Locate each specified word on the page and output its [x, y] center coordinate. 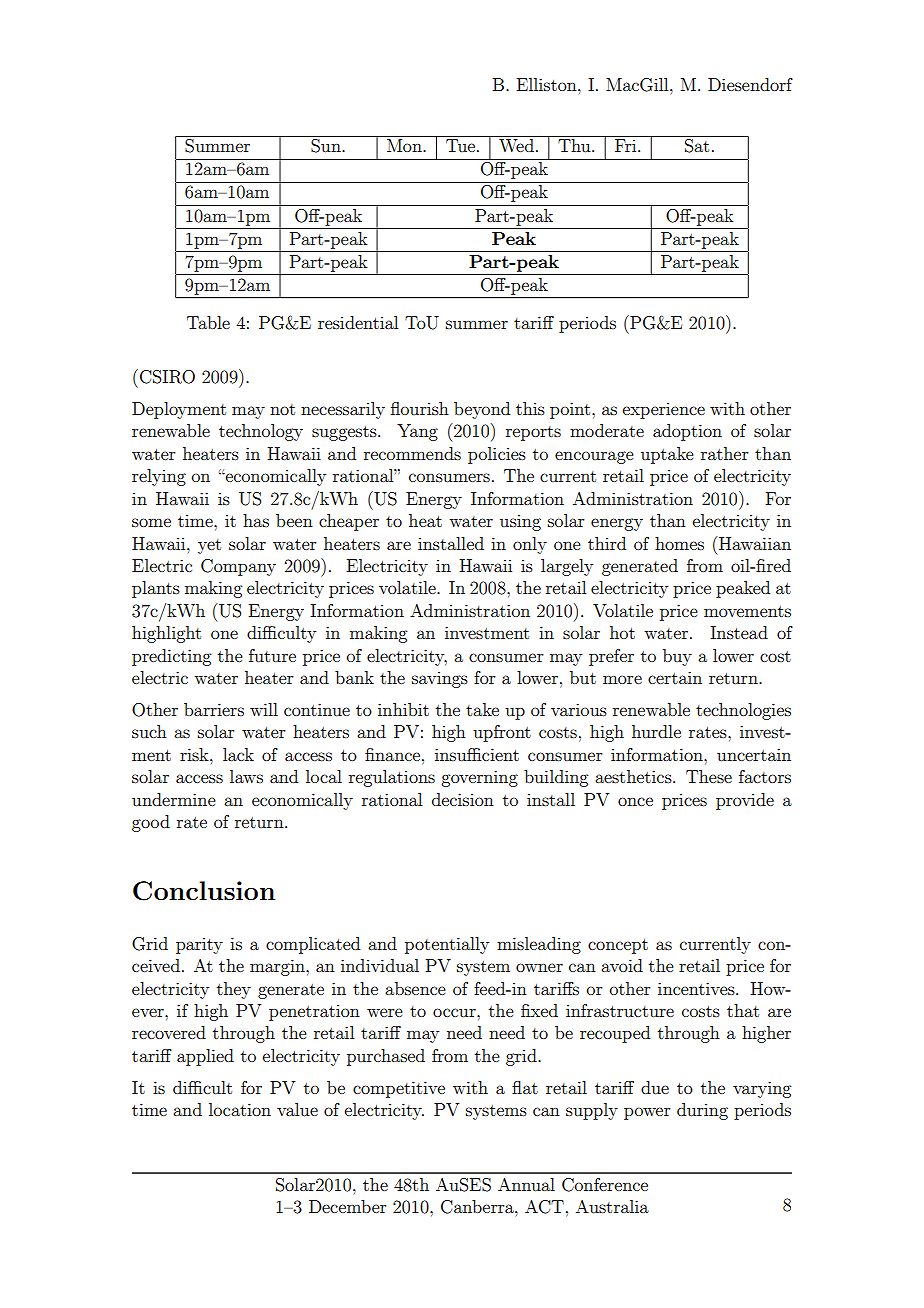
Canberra [478, 1207]
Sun [326, 146]
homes [679, 543]
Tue [460, 145]
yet [209, 546]
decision [463, 799]
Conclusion [204, 891]
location [240, 1109]
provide [745, 801]
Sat [697, 146]
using [520, 523]
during [702, 1111]
